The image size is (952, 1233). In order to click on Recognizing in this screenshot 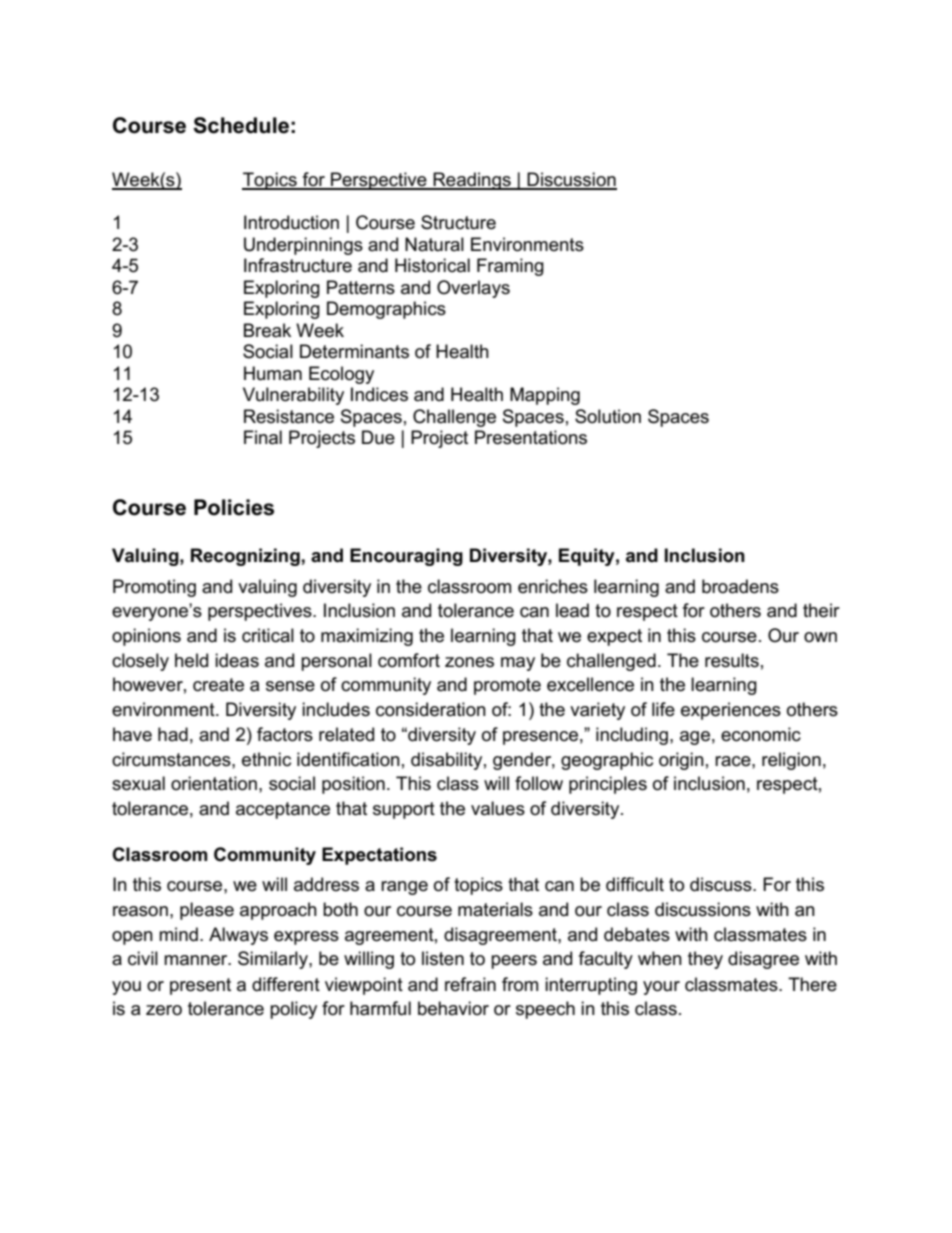, I will do `click(245, 557)`.
